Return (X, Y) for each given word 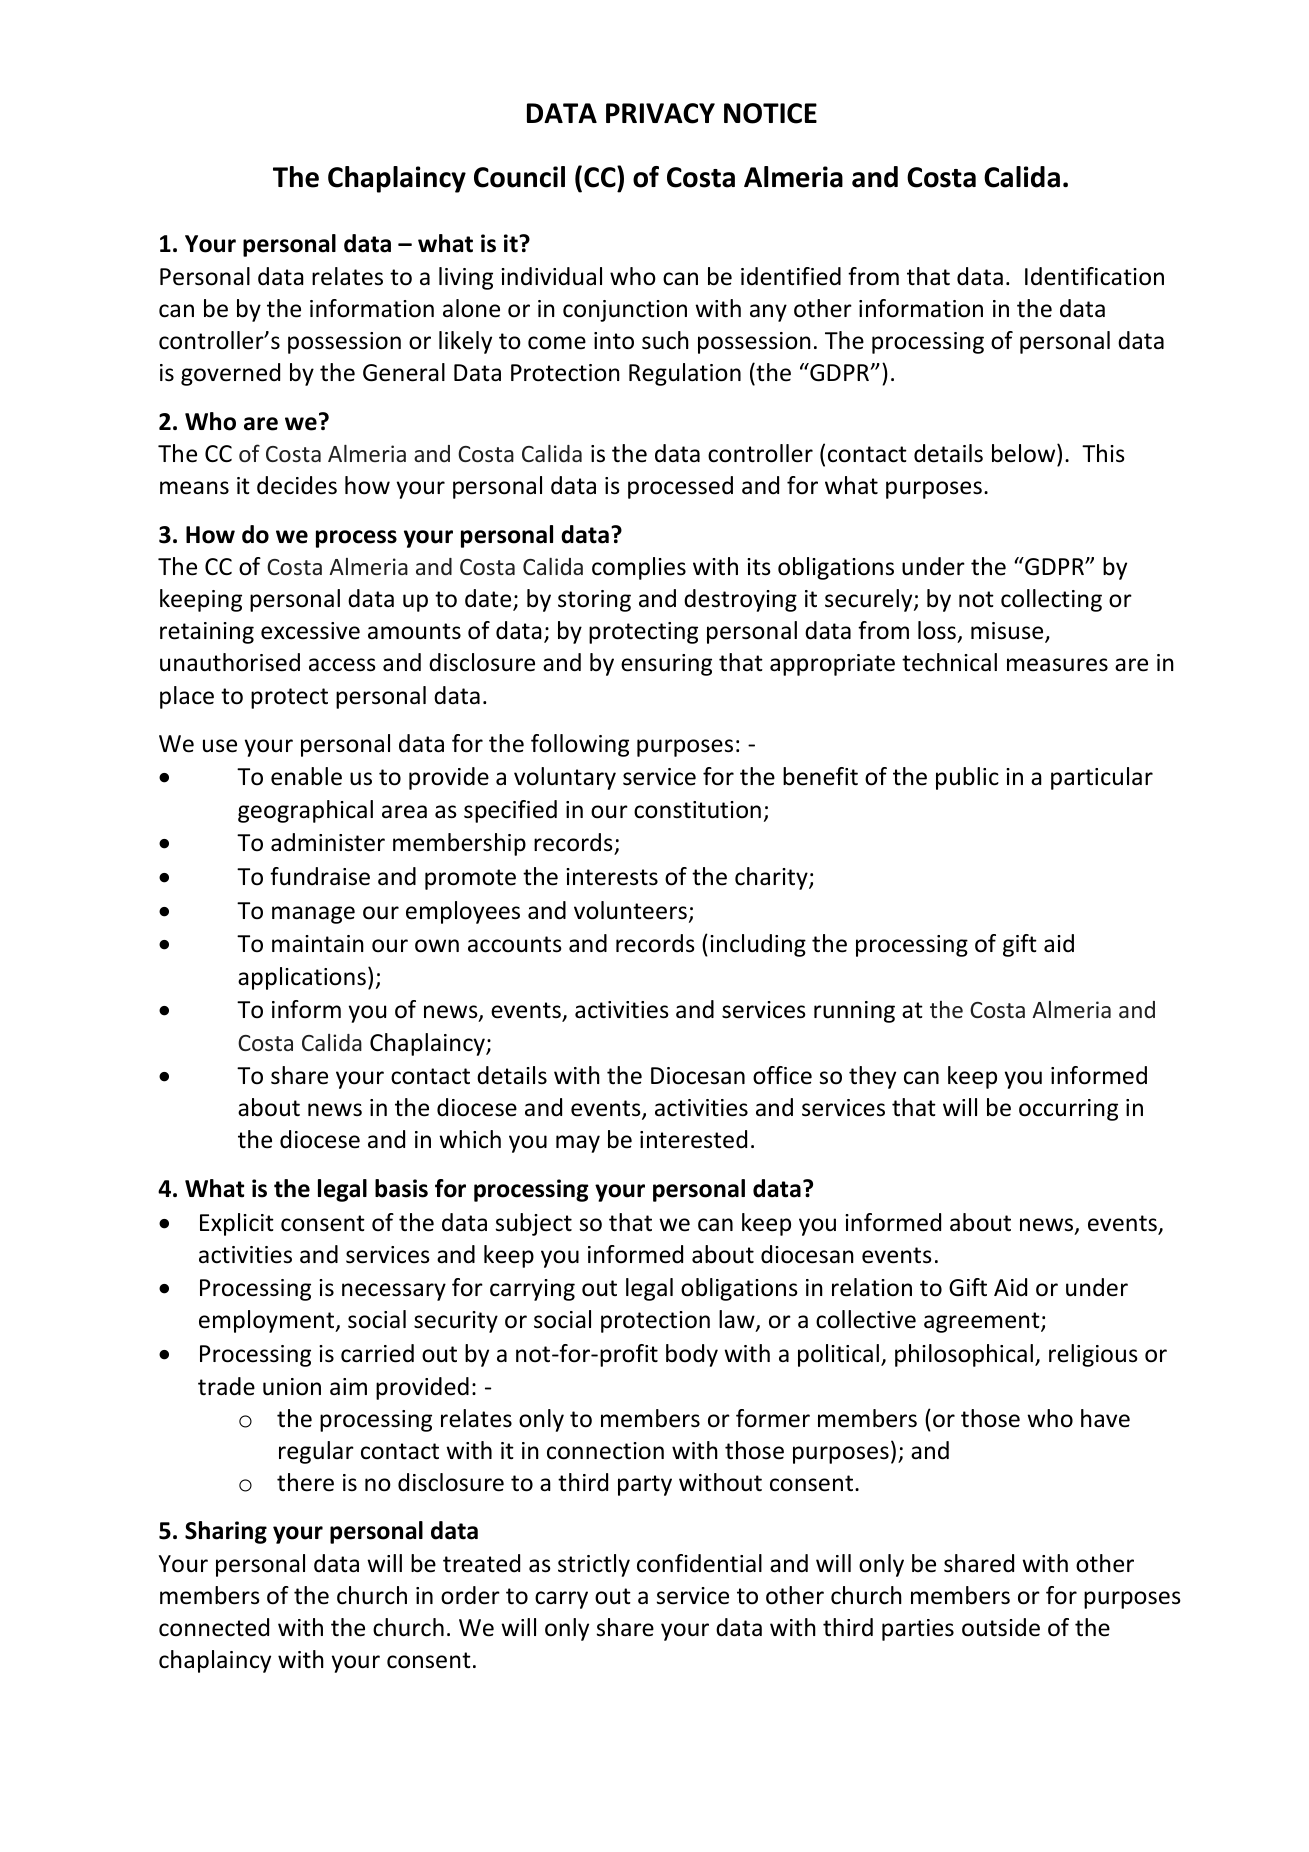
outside (1001, 1627)
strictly (594, 1565)
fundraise (320, 876)
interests (612, 877)
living (466, 278)
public (967, 778)
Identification (1094, 276)
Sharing (226, 1532)
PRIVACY (660, 113)
